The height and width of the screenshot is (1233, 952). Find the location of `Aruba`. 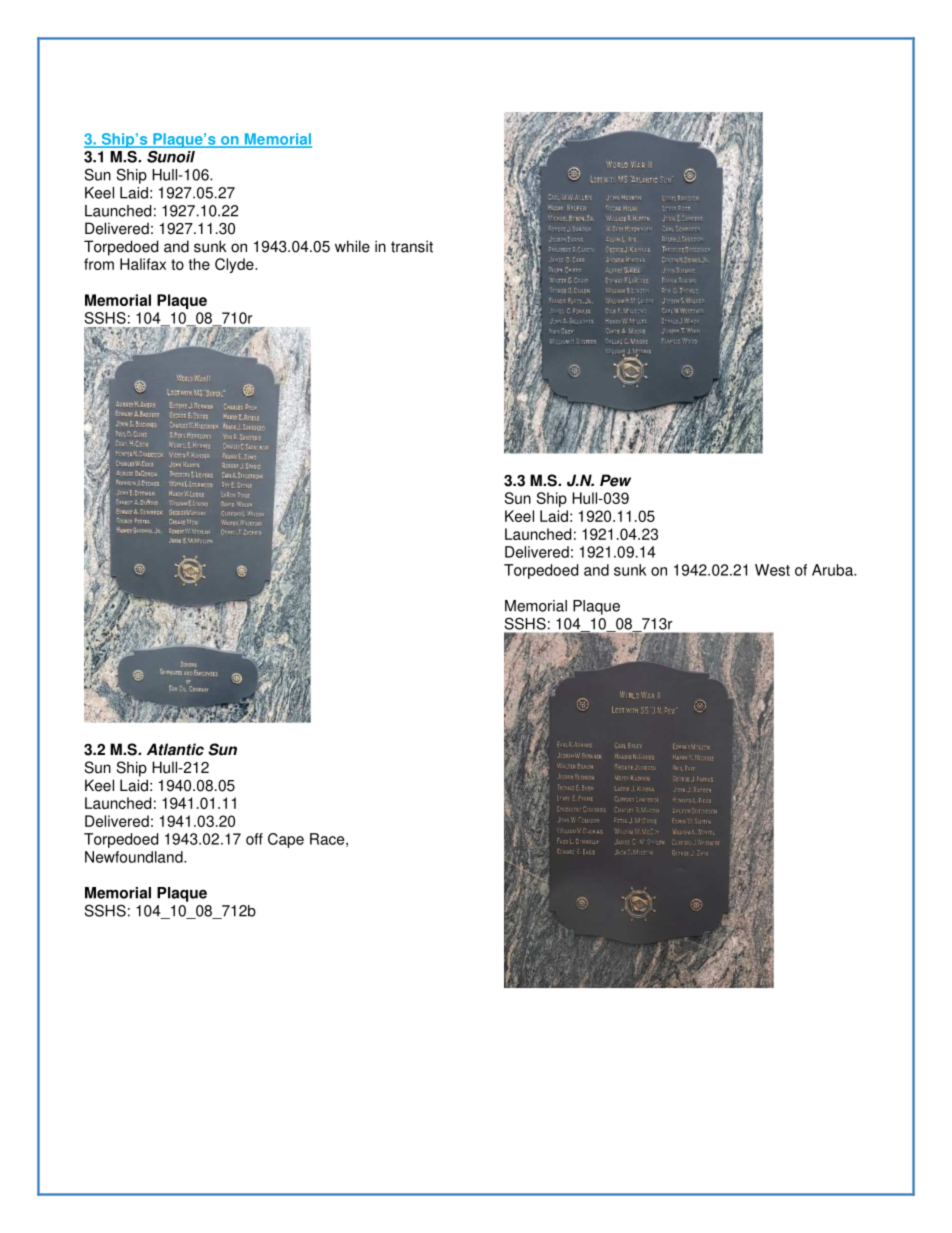

Aruba is located at coordinates (833, 570).
